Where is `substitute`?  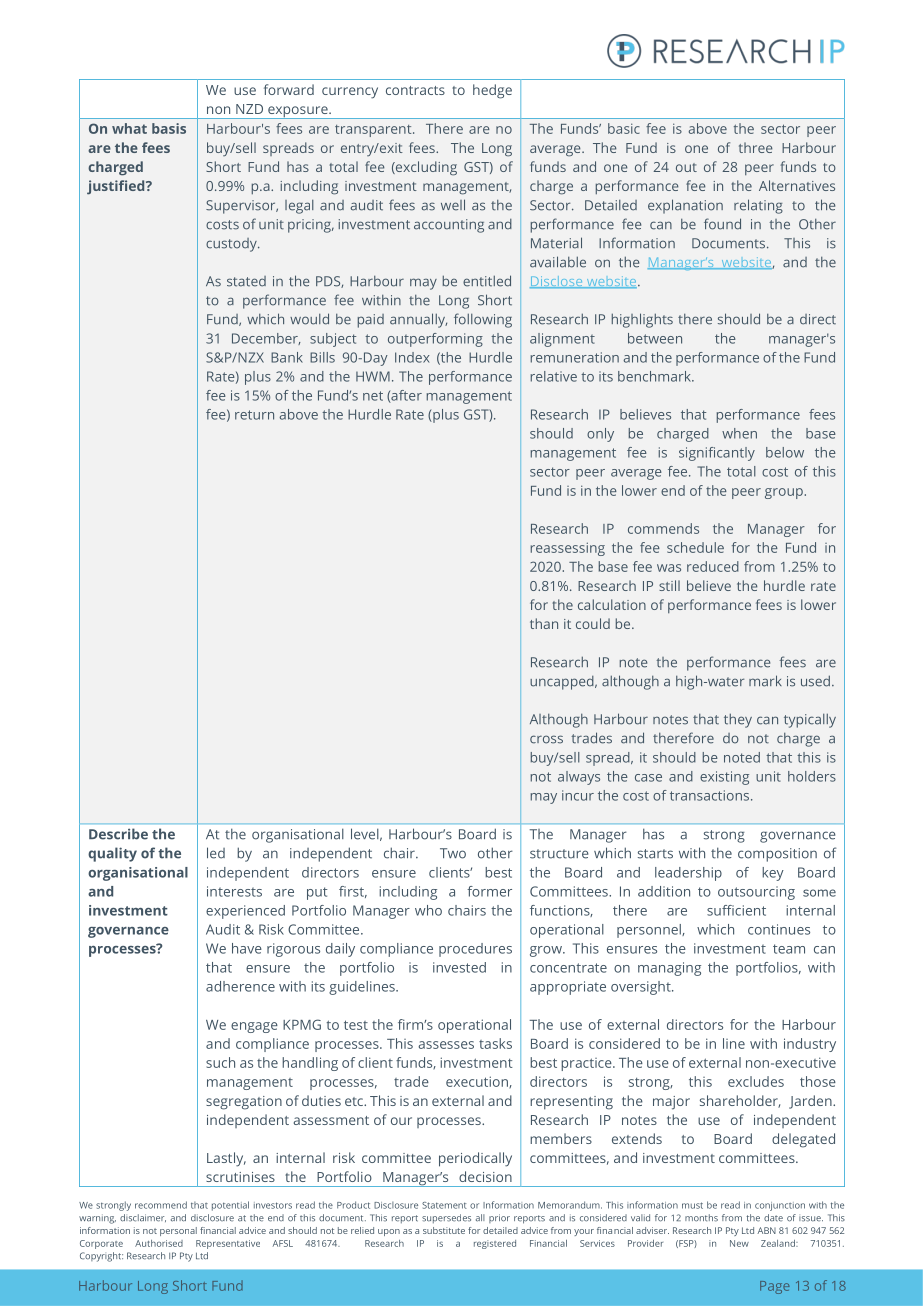
substitute is located at coordinates (444, 1230).
